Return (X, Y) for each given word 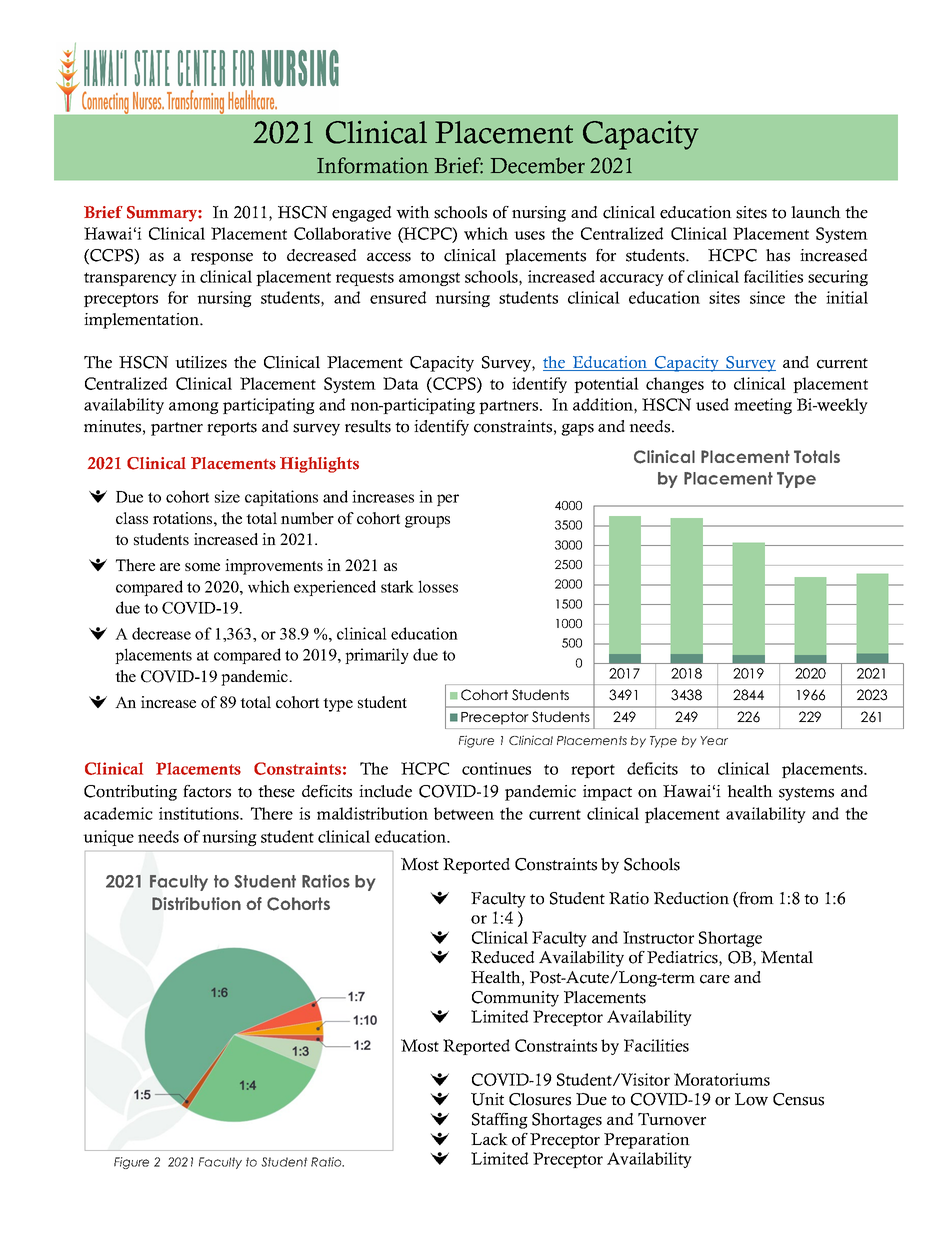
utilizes (201, 362)
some (202, 567)
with (413, 212)
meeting (763, 406)
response (222, 259)
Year (714, 740)
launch (816, 212)
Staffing (500, 1121)
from (755, 899)
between (464, 813)
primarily (377, 656)
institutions (200, 813)
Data (401, 383)
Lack (489, 1139)
